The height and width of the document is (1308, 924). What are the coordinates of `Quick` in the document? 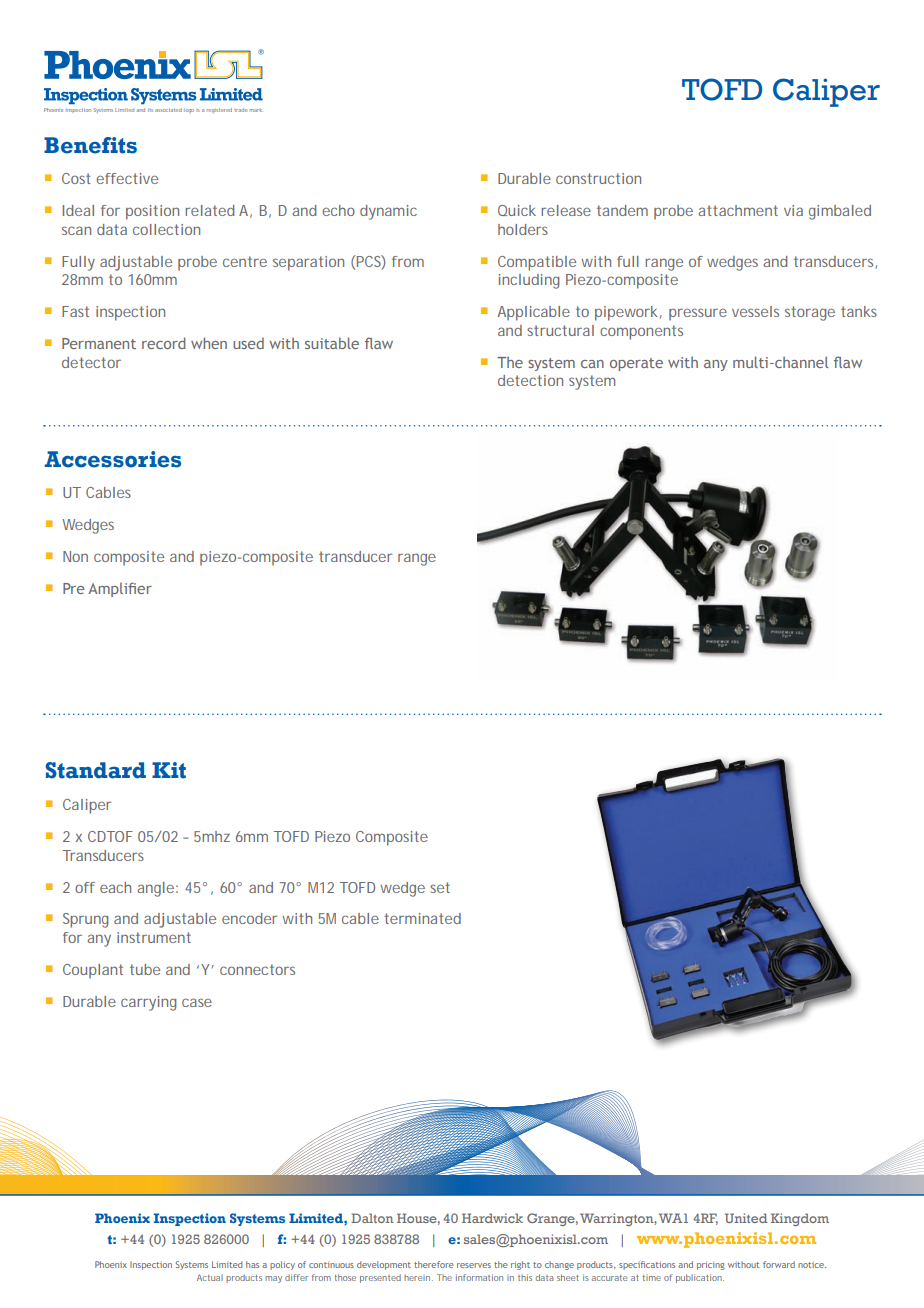 It's located at (517, 210).
